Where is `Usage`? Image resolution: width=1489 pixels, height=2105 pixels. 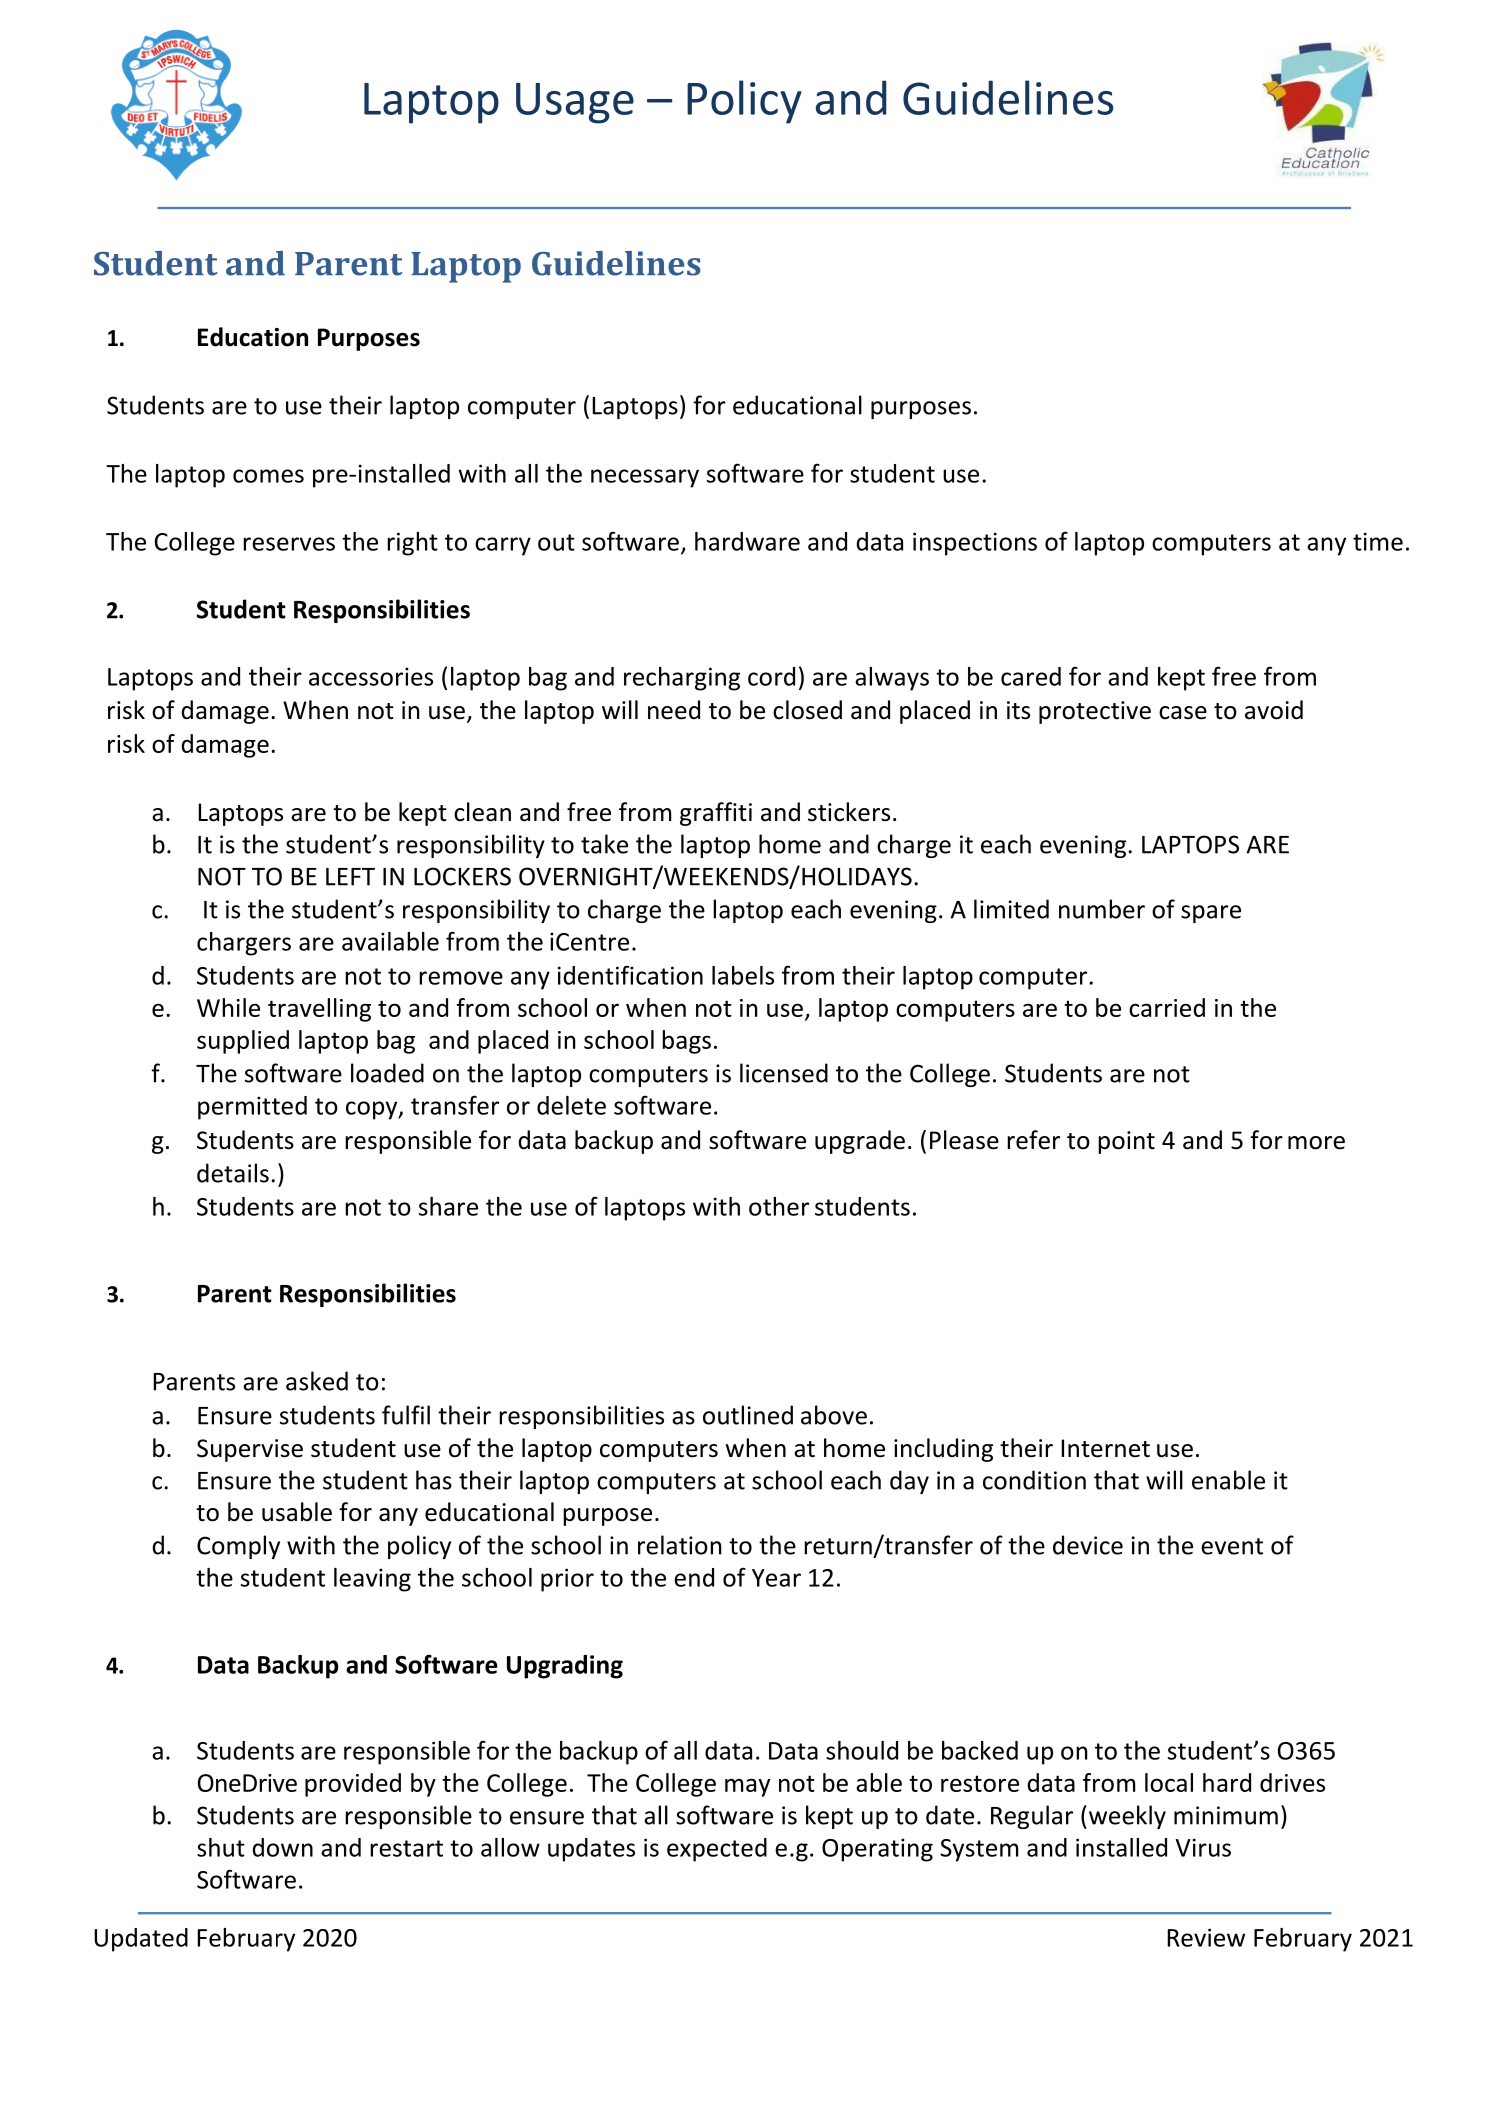 Usage is located at coordinates (575, 103).
